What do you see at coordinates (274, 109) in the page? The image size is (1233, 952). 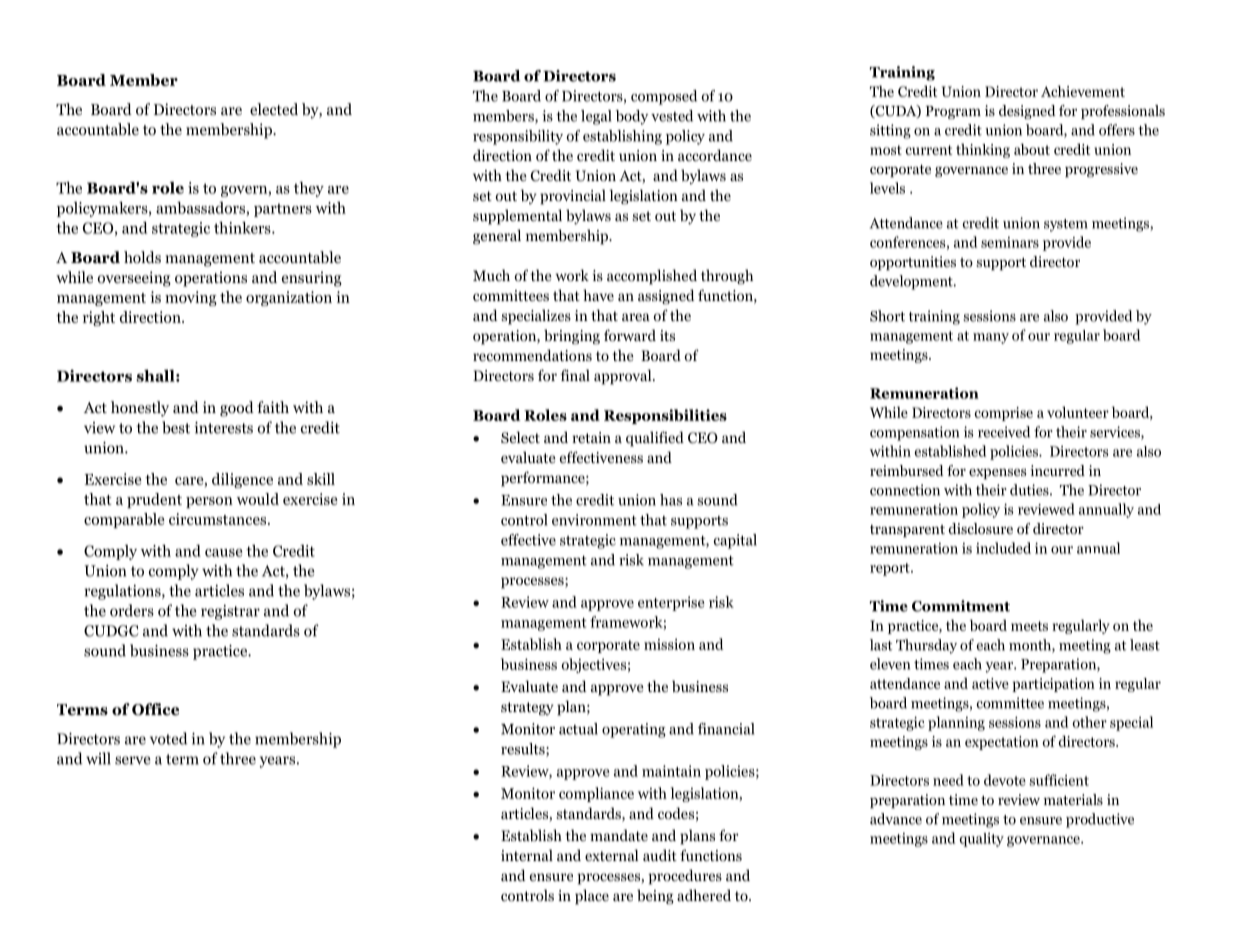 I see `elected` at bounding box center [274, 109].
